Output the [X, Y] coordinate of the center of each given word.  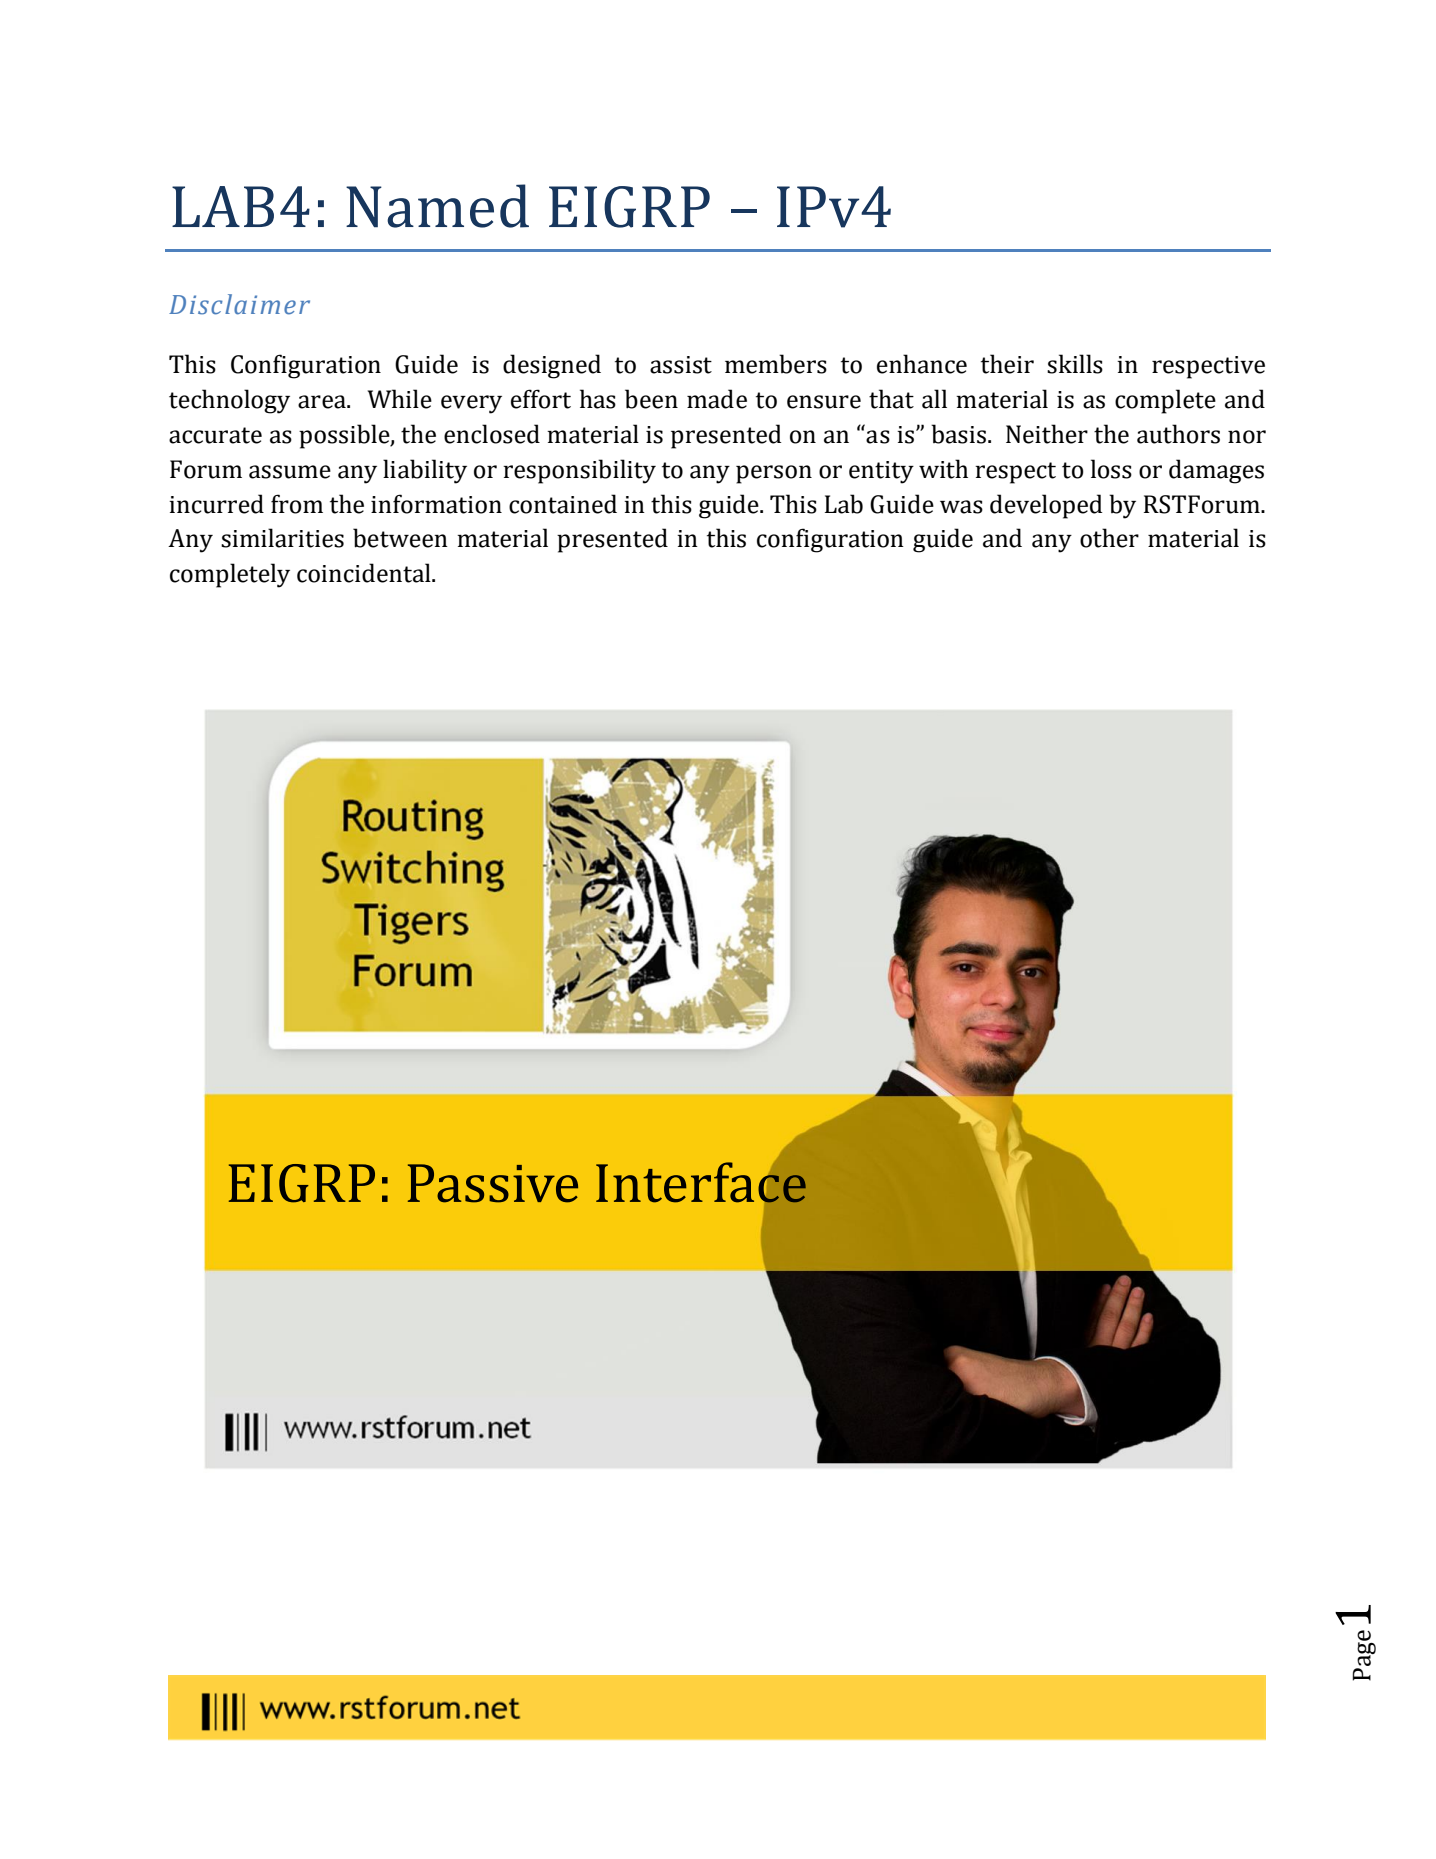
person [774, 474]
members [776, 364]
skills [1075, 364]
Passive [493, 1183]
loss [1111, 469]
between [400, 538]
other [1109, 538]
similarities [282, 538]
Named [437, 206]
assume [290, 472]
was [961, 507]
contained [563, 504]
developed [1046, 506]
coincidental [365, 573]
